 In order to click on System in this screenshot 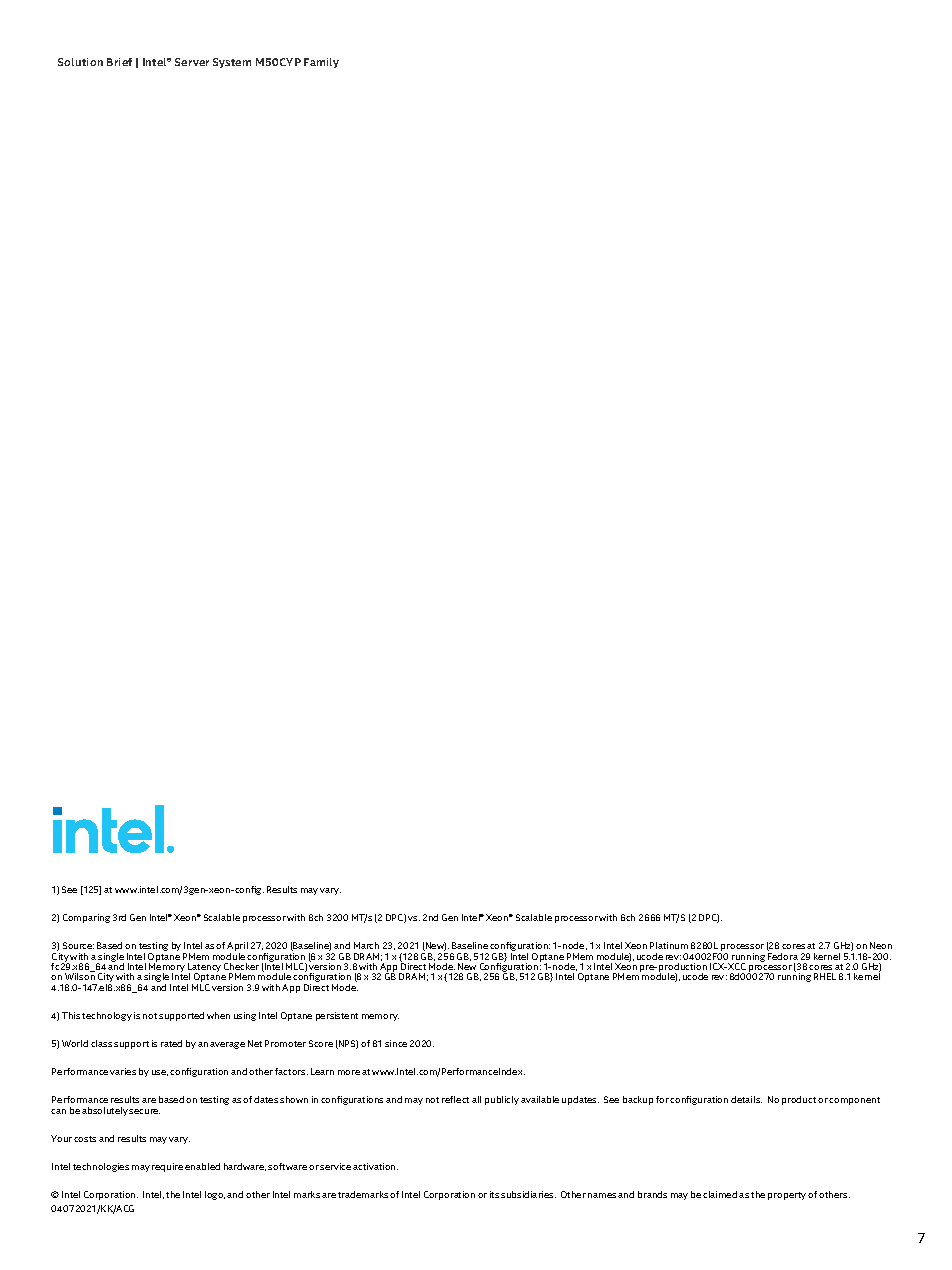, I will do `click(232, 63)`.
